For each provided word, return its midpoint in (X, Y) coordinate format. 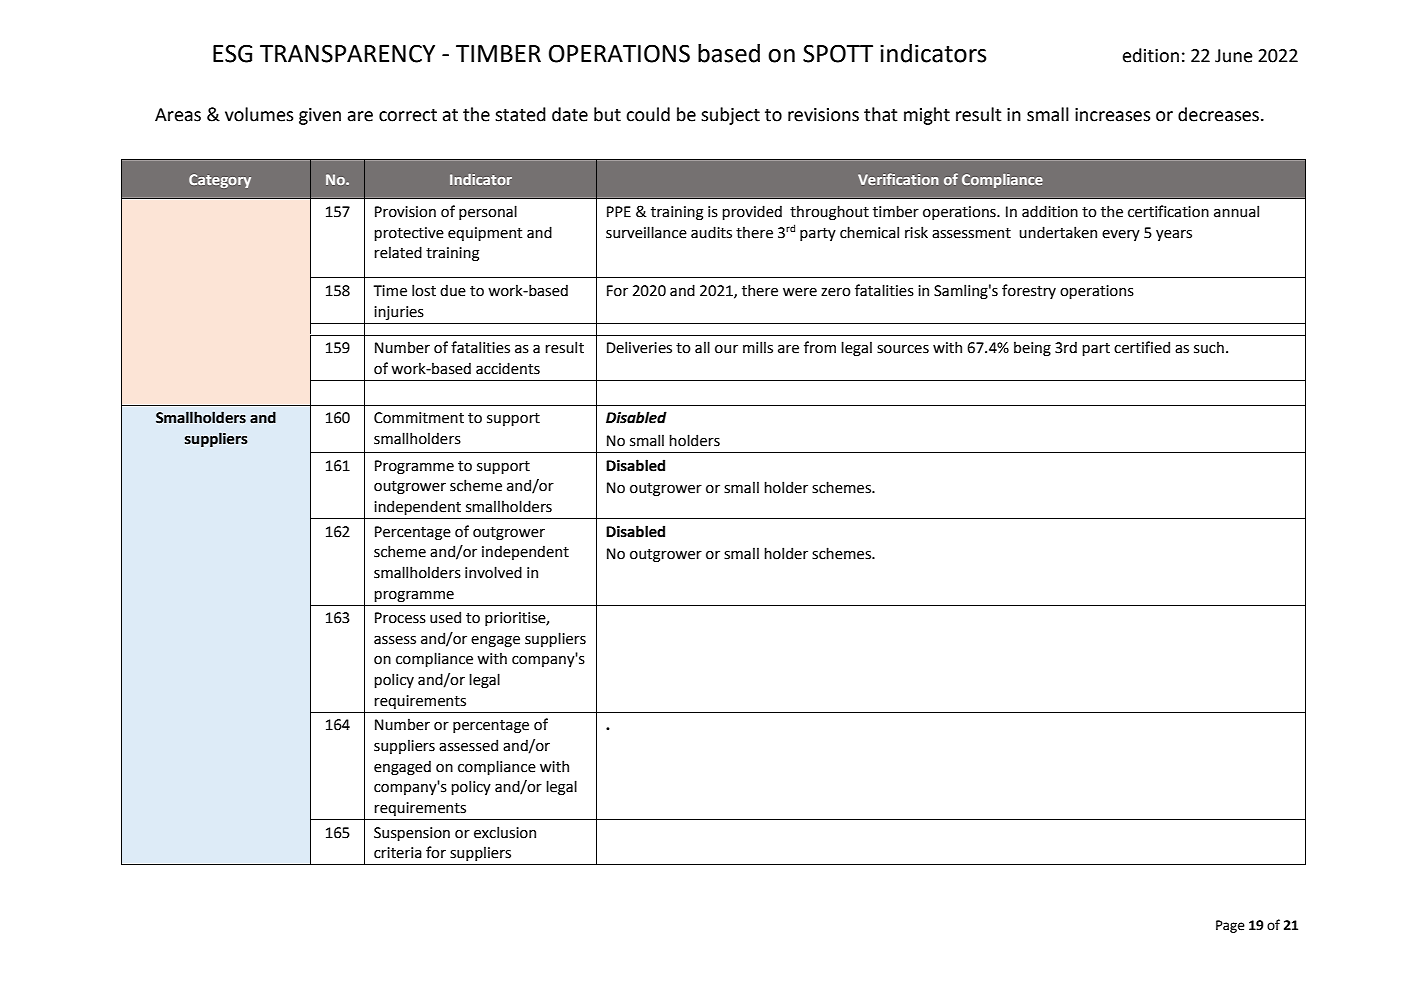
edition (1151, 55)
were (800, 292)
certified (1142, 347)
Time (390, 291)
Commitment (419, 418)
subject (730, 116)
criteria (398, 853)
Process (400, 618)
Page (1230, 926)
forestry (1029, 291)
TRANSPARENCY (347, 53)
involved (493, 572)
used (445, 617)
